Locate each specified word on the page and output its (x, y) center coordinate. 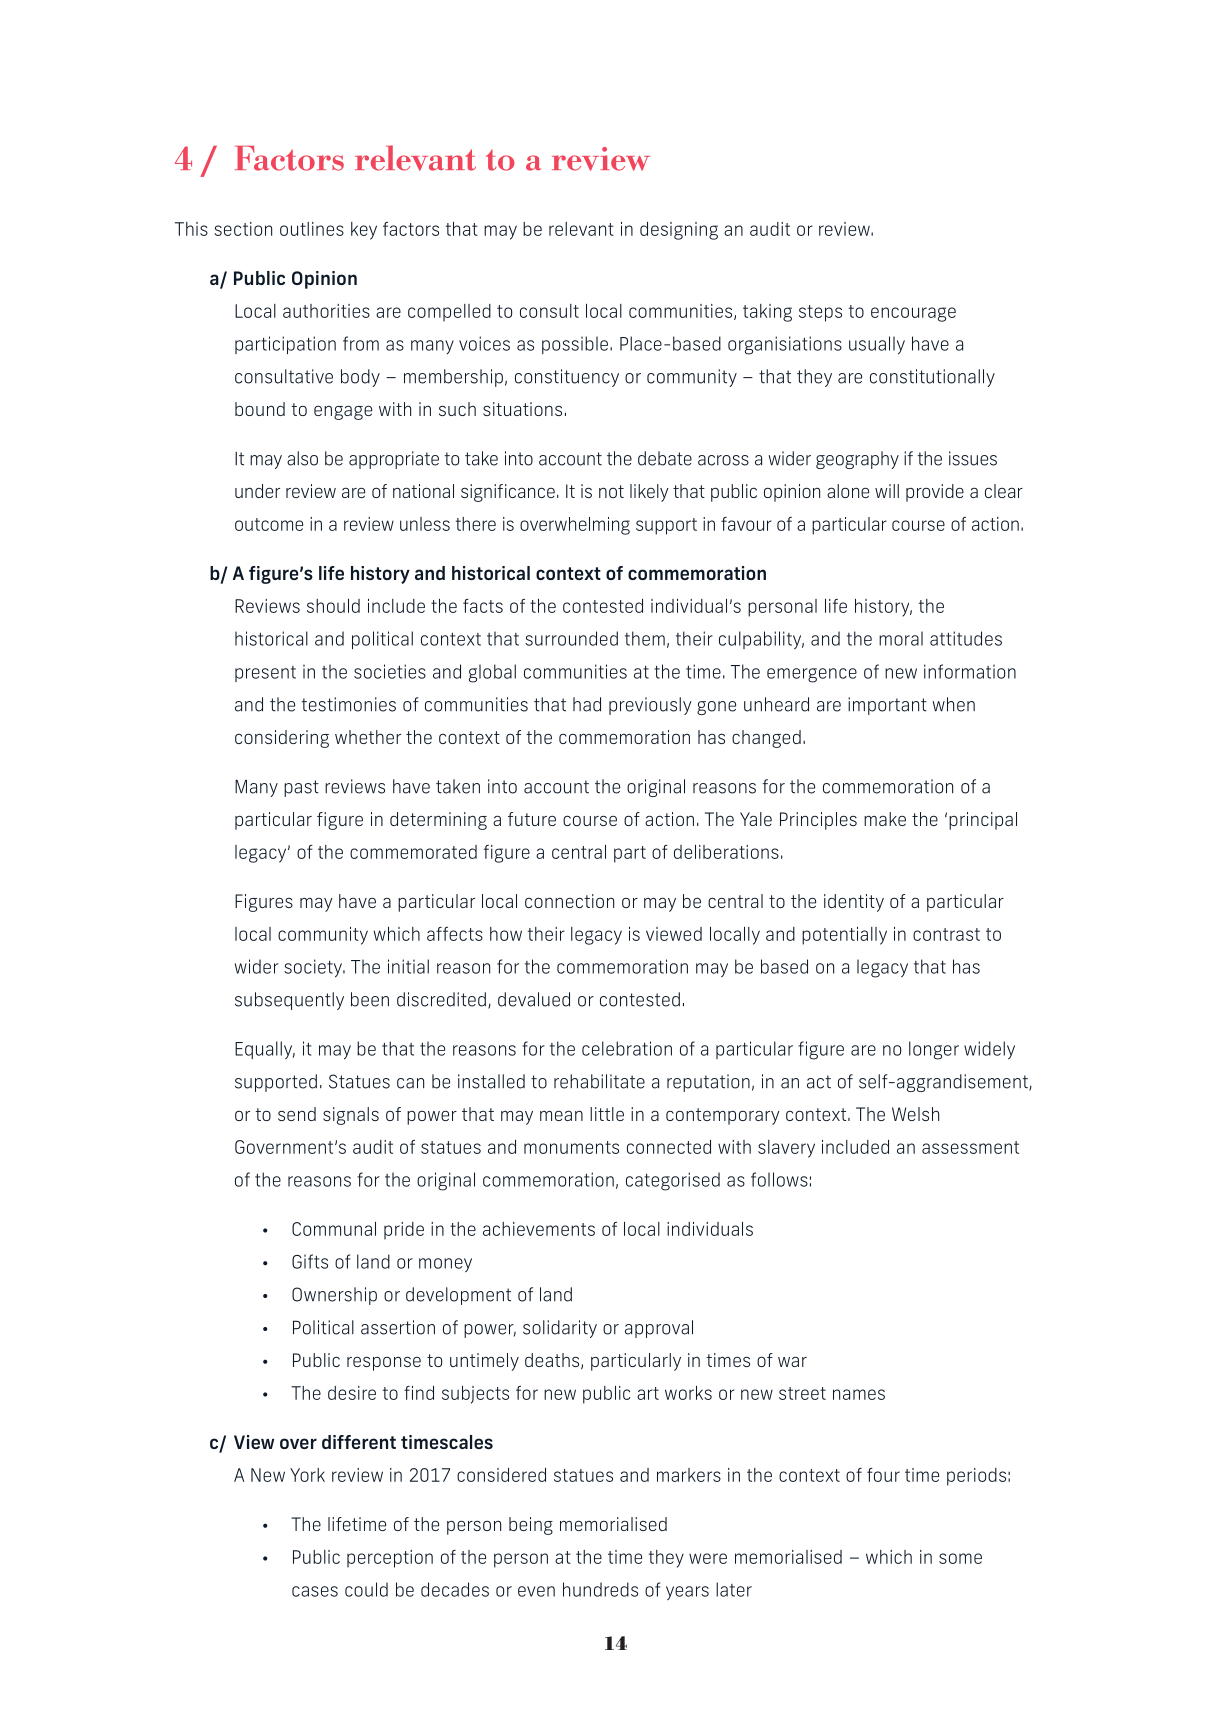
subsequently (289, 1001)
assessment (970, 1147)
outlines (312, 229)
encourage (913, 314)
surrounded (571, 638)
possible (575, 345)
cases (315, 1591)
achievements (539, 1229)
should (333, 606)
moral (901, 638)
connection (569, 901)
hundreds (600, 1589)
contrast (946, 934)
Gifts (310, 1261)
